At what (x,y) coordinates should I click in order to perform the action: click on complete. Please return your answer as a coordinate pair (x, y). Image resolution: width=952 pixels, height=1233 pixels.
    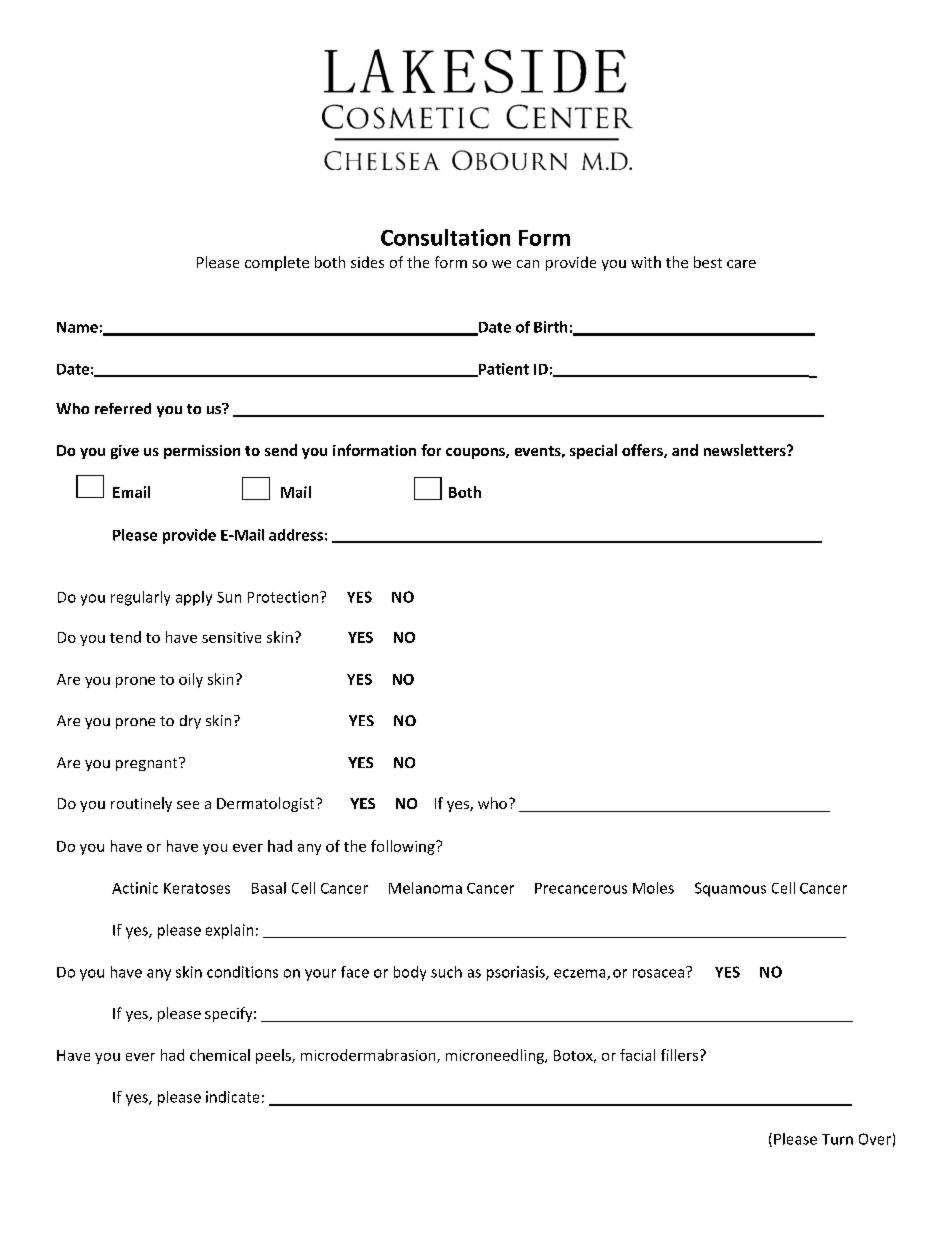
    Looking at the image, I should click on (277, 263).
